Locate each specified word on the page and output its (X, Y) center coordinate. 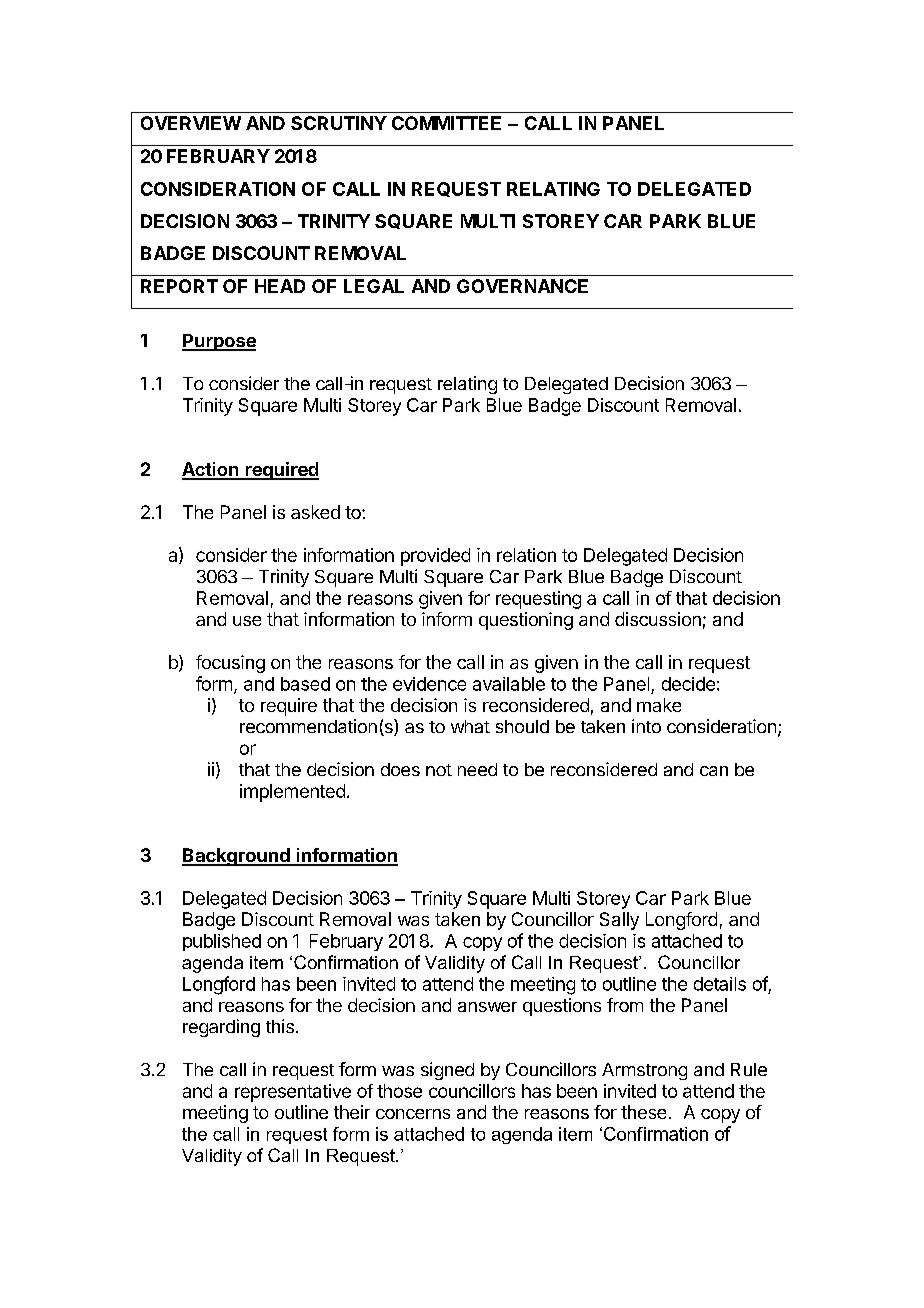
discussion (658, 619)
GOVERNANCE (522, 286)
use (247, 621)
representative (293, 1093)
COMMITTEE (446, 123)
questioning (526, 621)
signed (447, 1071)
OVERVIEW (191, 123)
